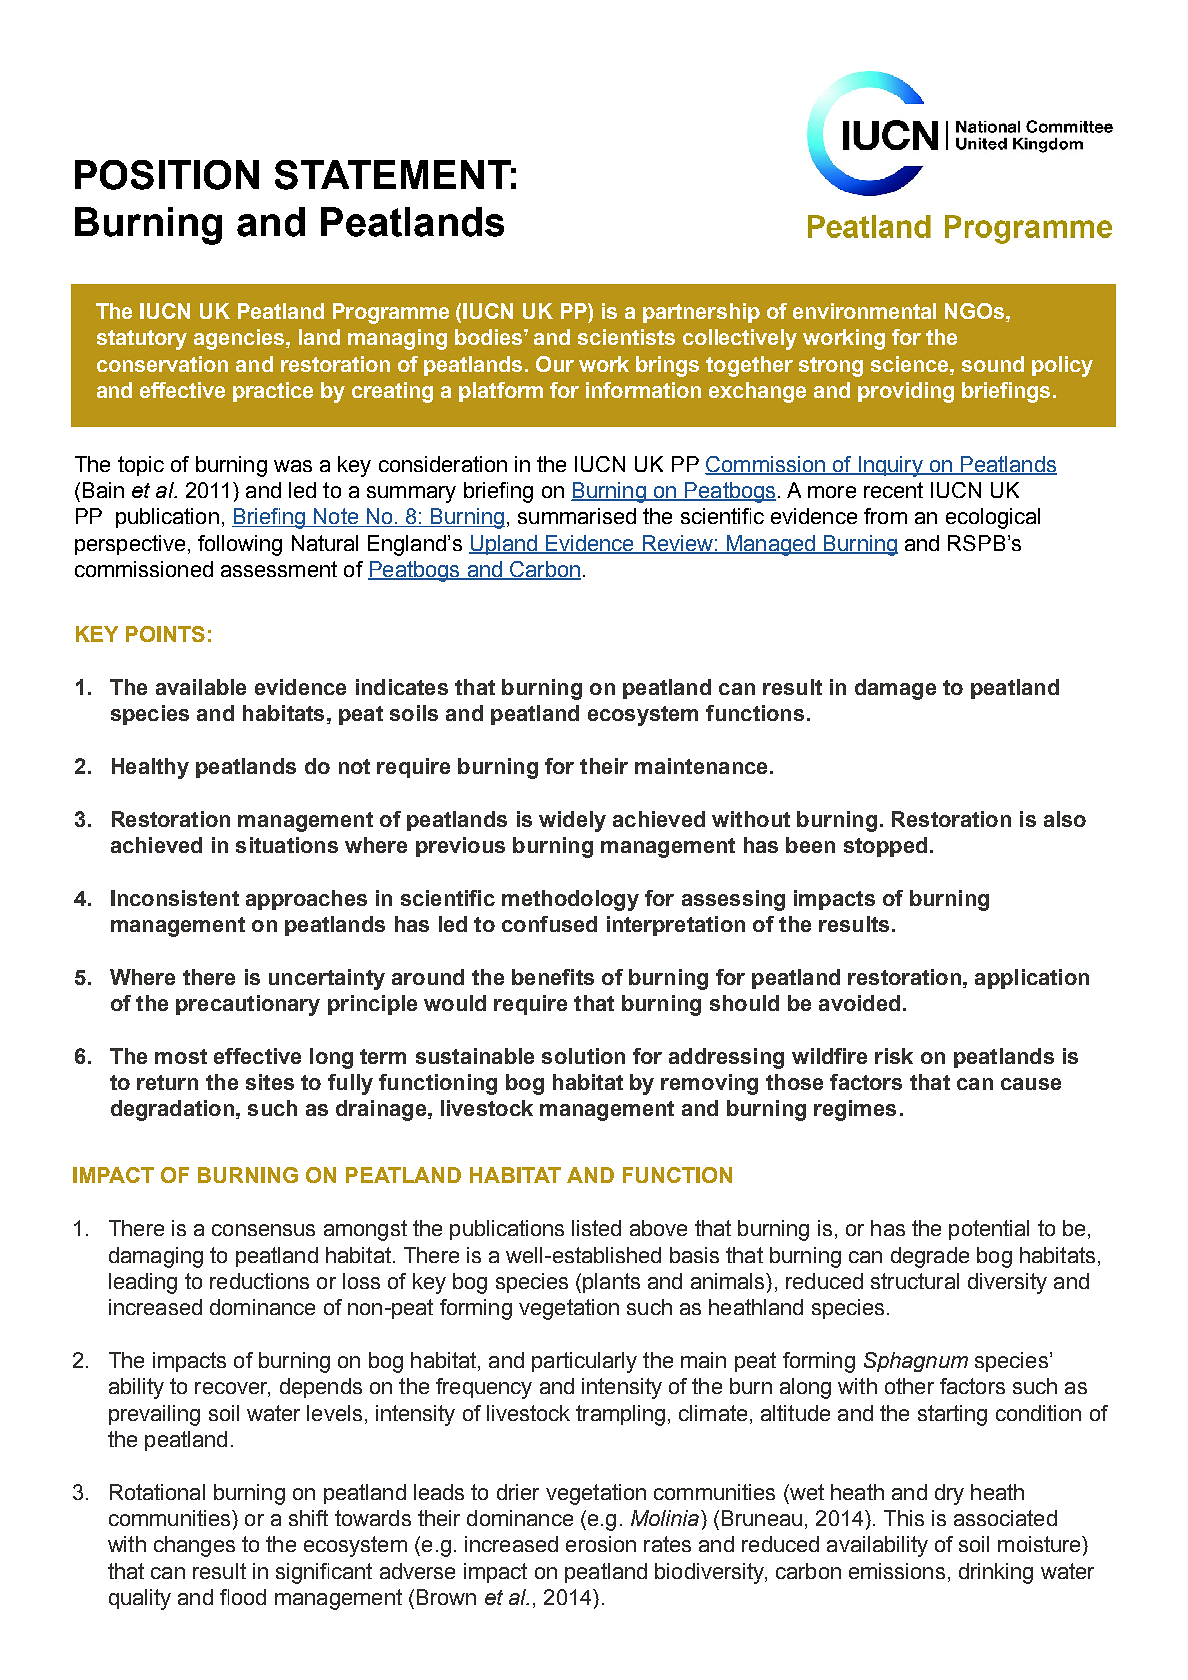 The image size is (1188, 1680). I want to click on Inconsistent, so click(175, 898).
